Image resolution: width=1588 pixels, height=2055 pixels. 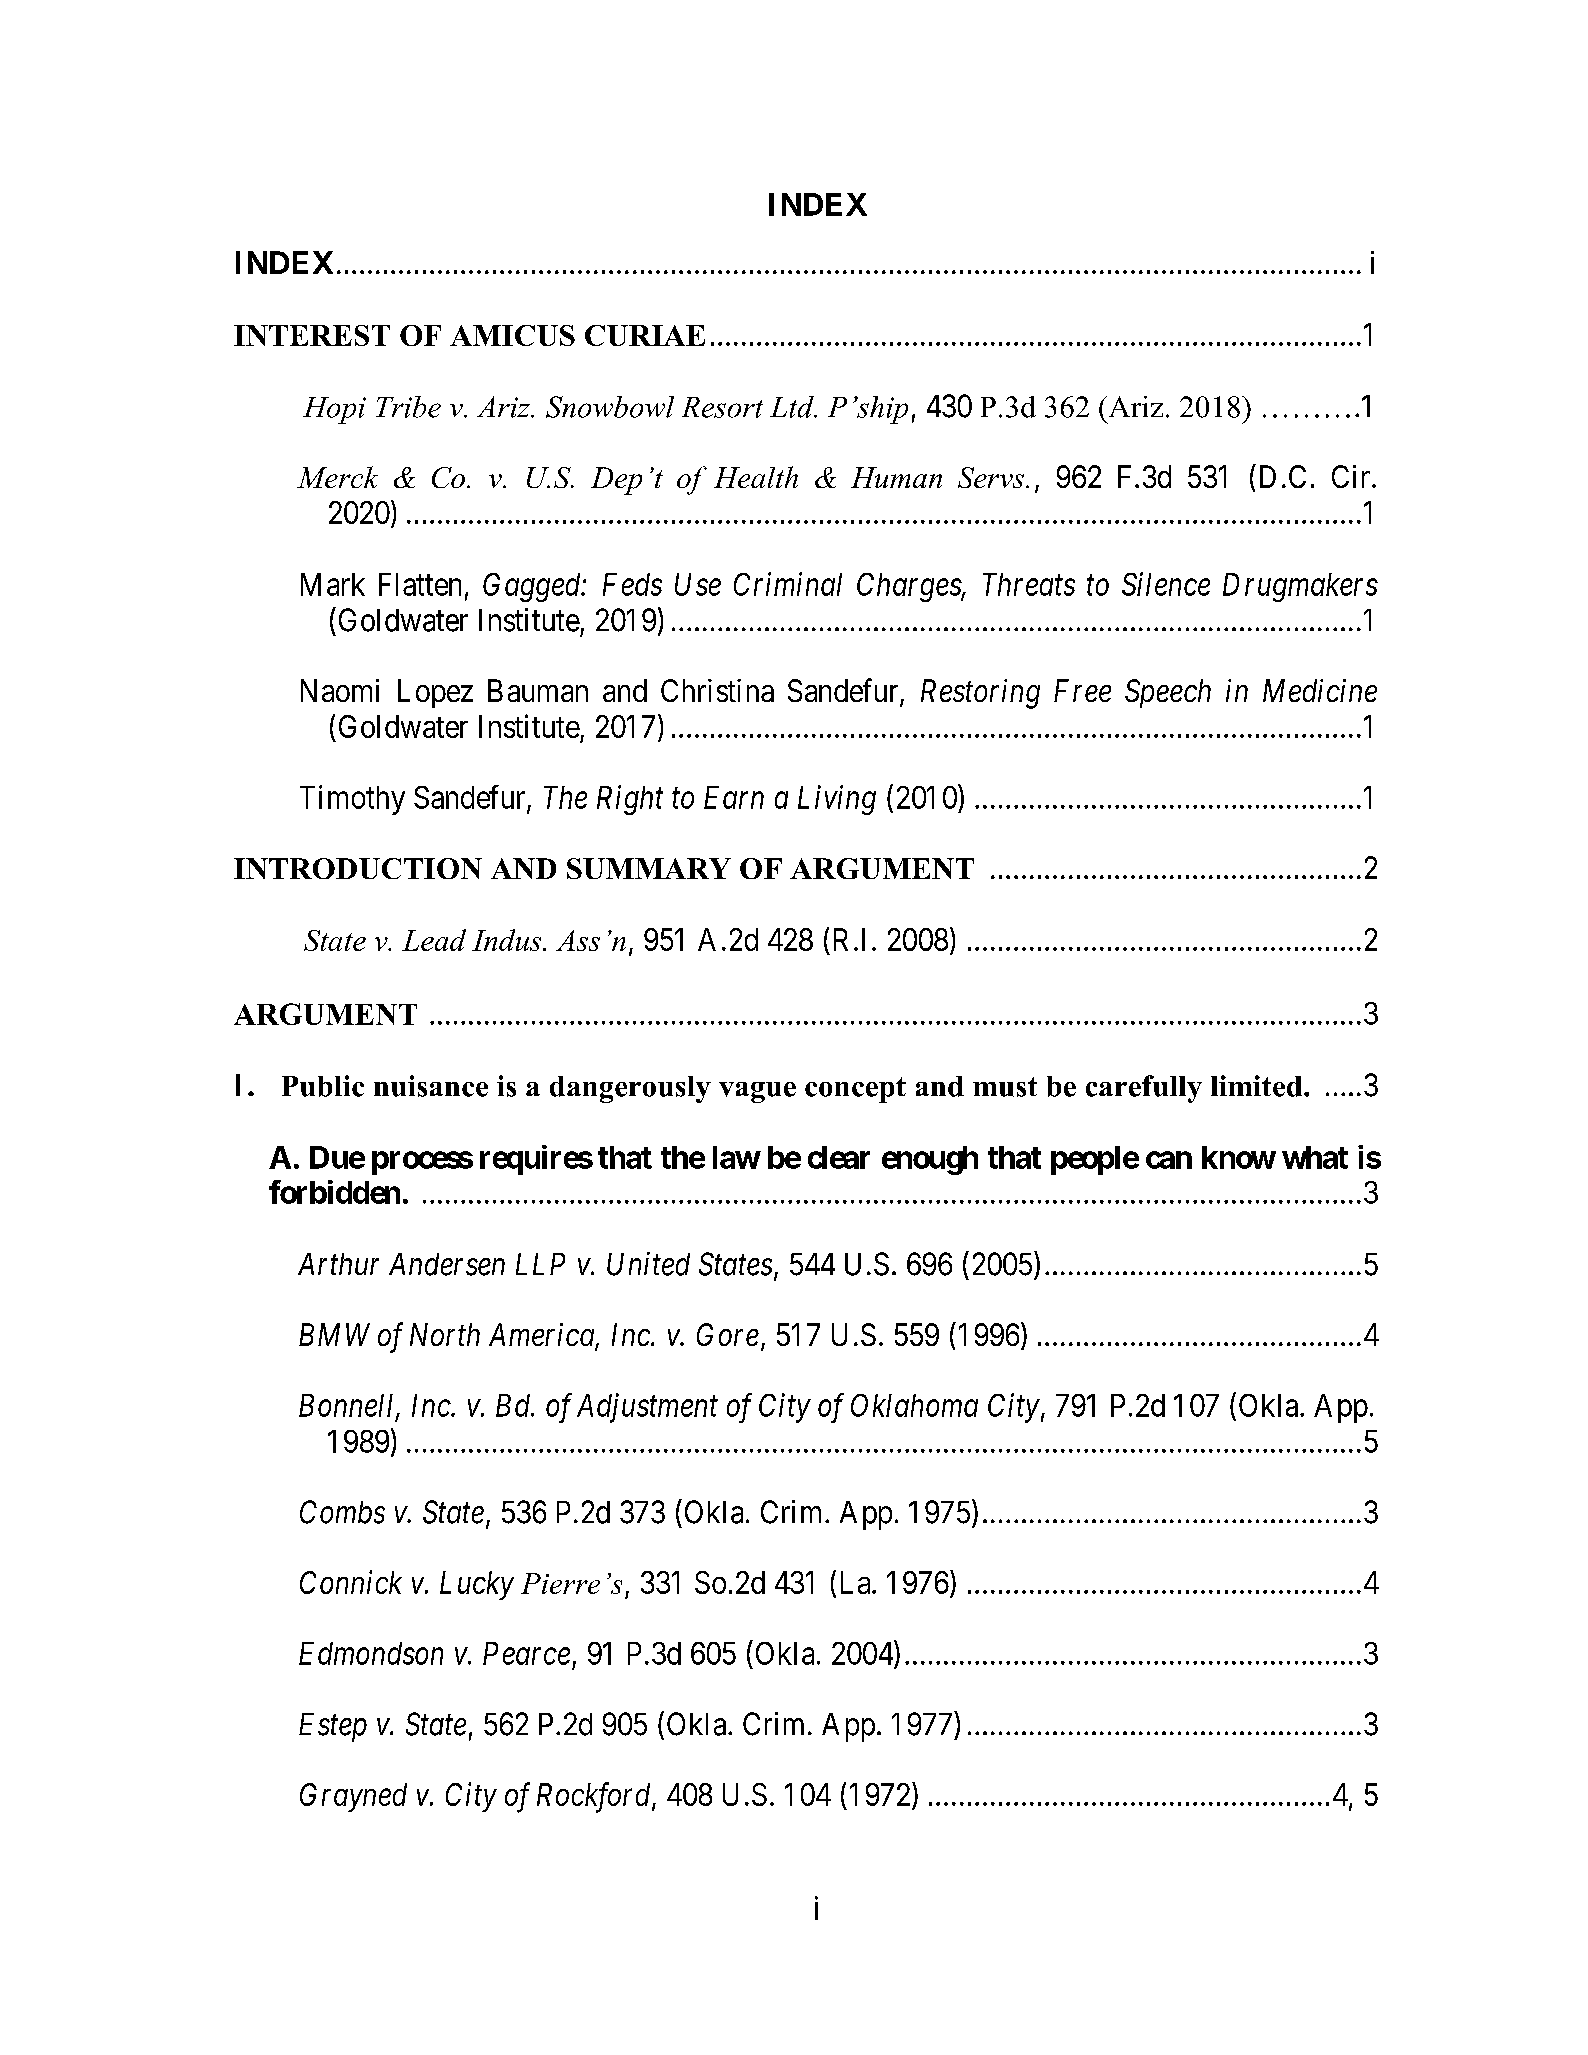 What do you see at coordinates (855, 1090) in the page?
I see `concept` at bounding box center [855, 1090].
